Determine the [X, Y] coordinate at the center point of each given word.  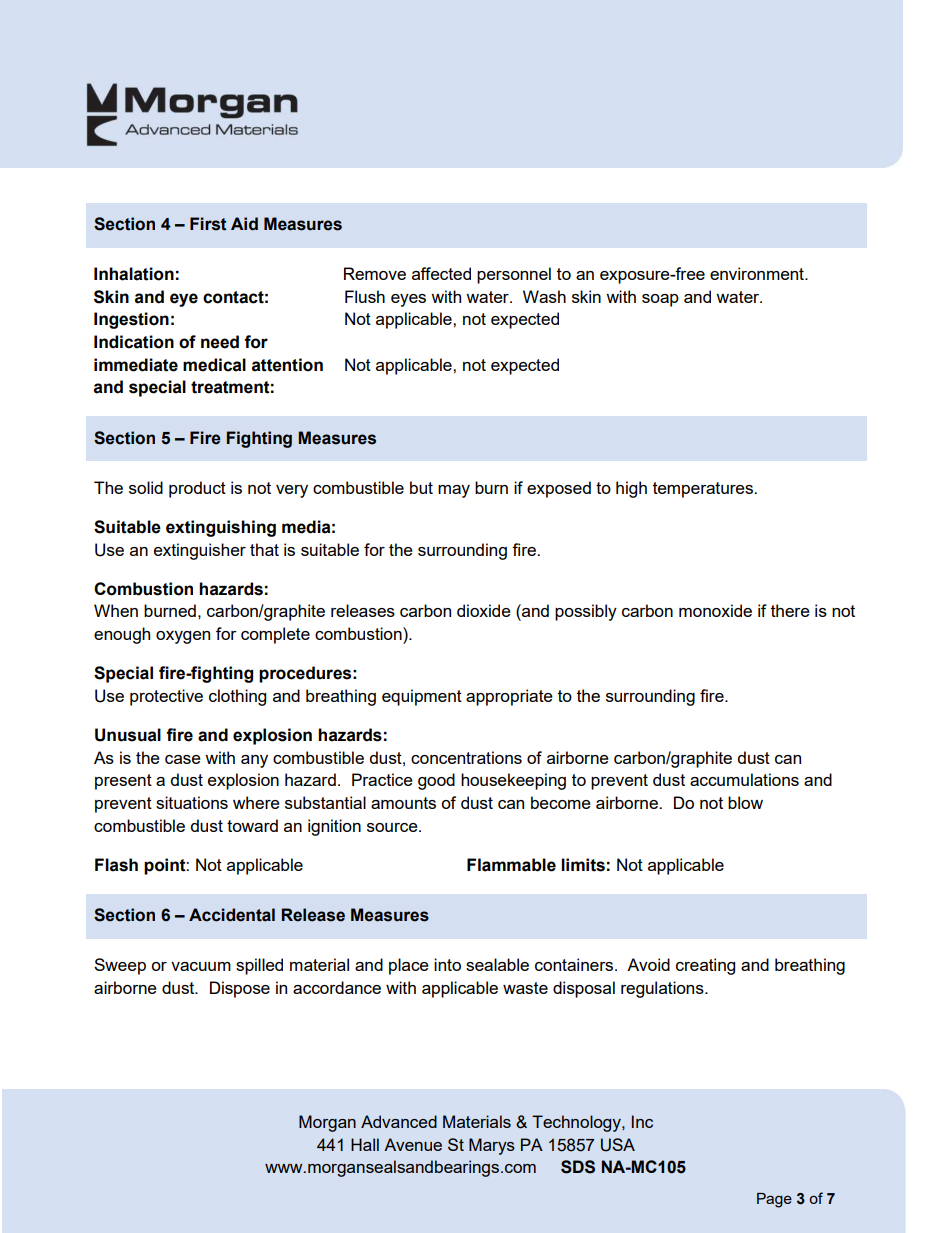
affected [441, 273]
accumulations [744, 779]
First [208, 224]
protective [166, 697]
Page [774, 1200]
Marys [492, 1146]
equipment [422, 697]
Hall [365, 1144]
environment [758, 273]
